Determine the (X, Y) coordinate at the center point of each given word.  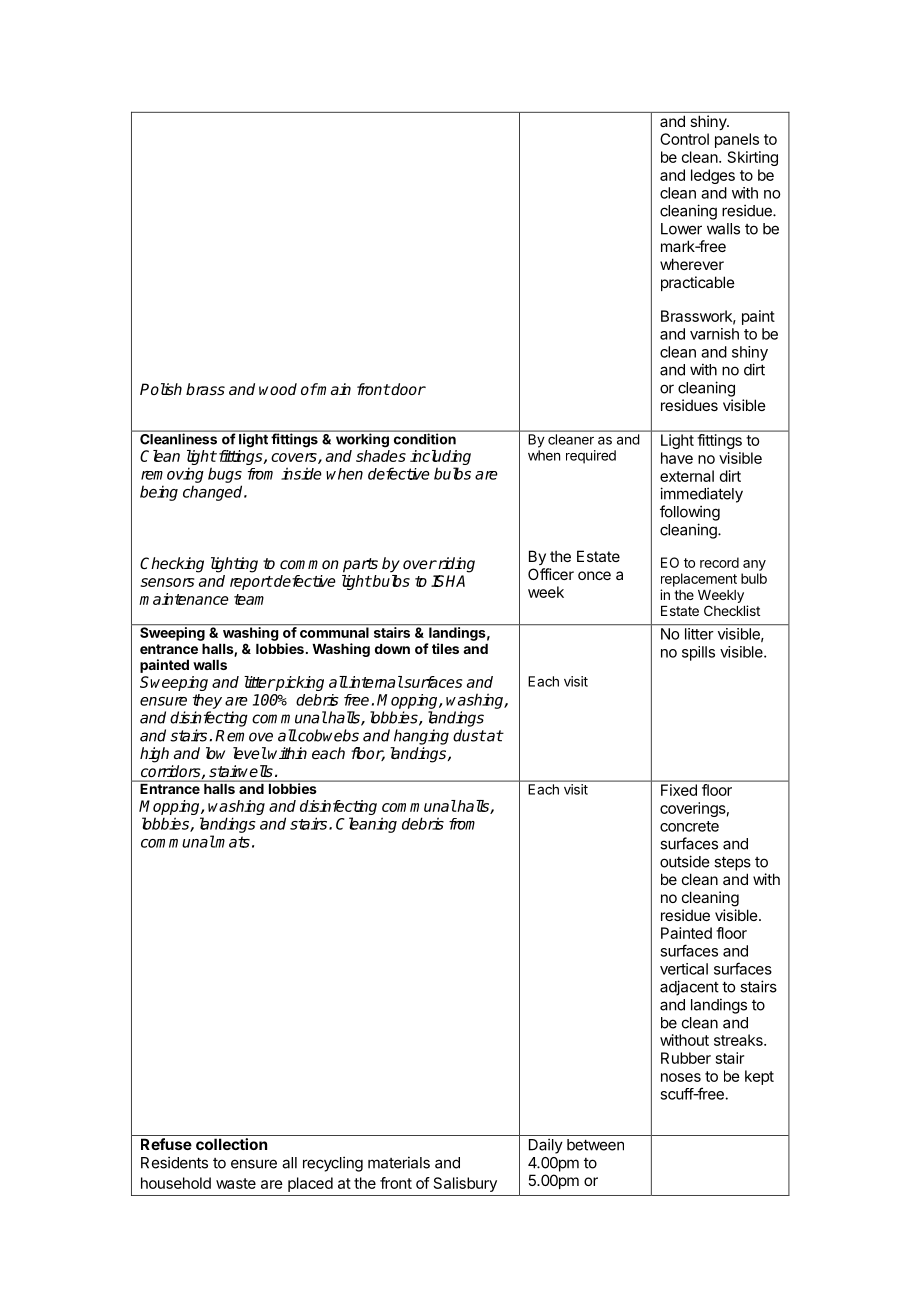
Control (684, 139)
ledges (713, 176)
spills (698, 653)
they (207, 701)
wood (278, 389)
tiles (445, 648)
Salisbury (465, 1184)
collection (231, 1144)
